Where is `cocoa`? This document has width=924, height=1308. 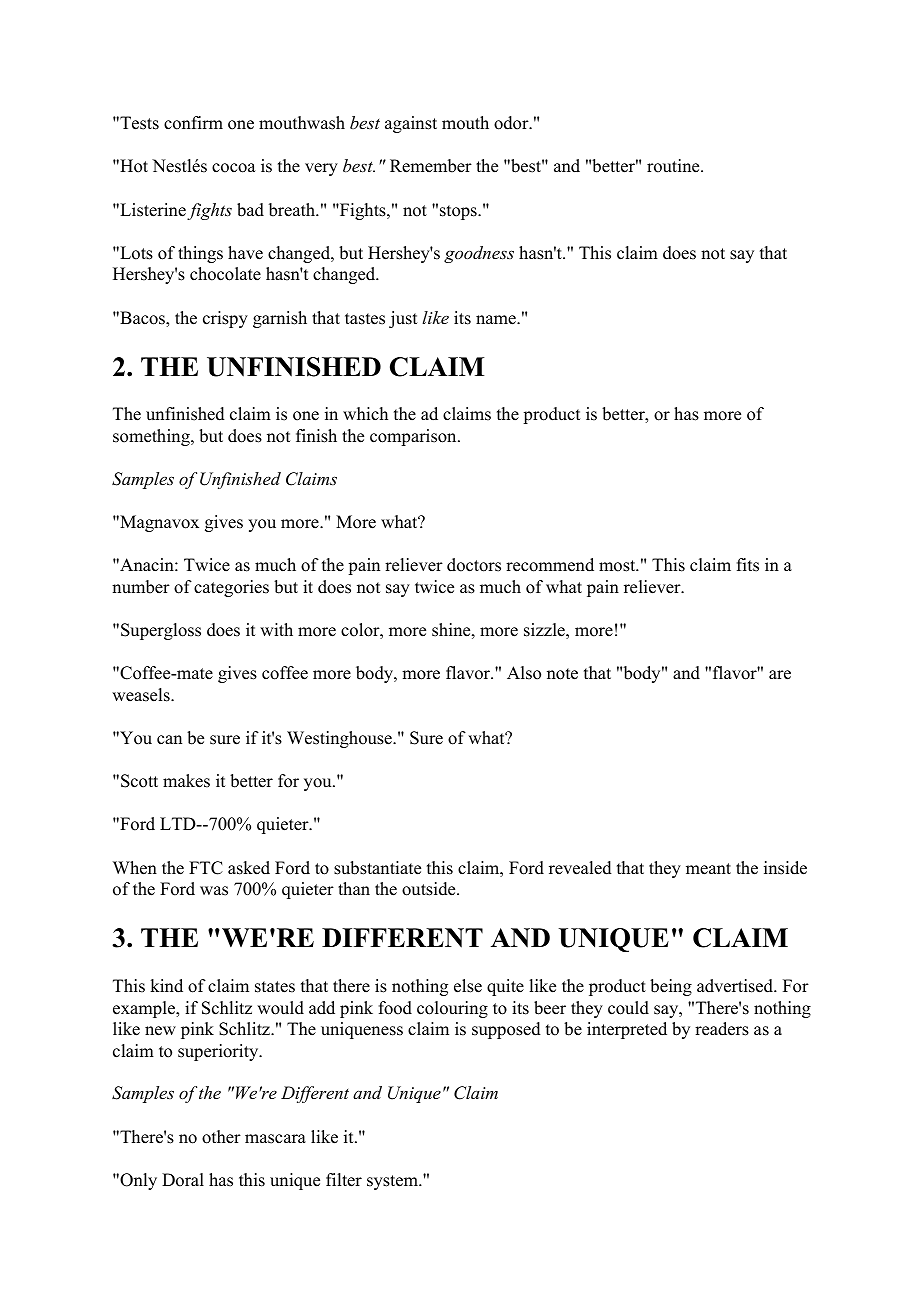
cocoa is located at coordinates (234, 168).
